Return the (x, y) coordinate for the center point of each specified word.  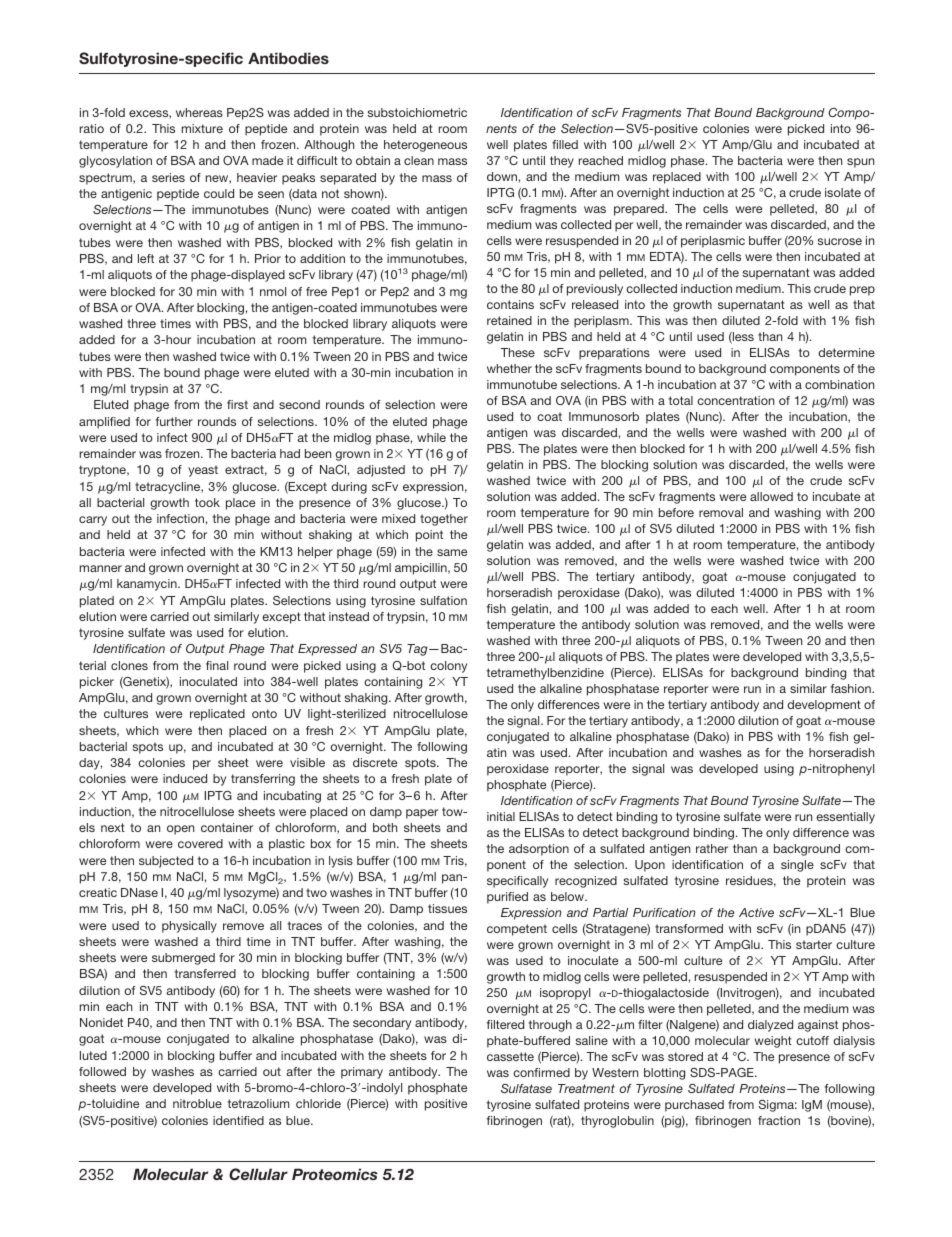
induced (185, 778)
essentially (845, 818)
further (174, 421)
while (431, 437)
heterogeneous (425, 146)
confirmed (541, 1072)
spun (860, 163)
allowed (771, 496)
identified (238, 1120)
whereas (199, 112)
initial (501, 816)
